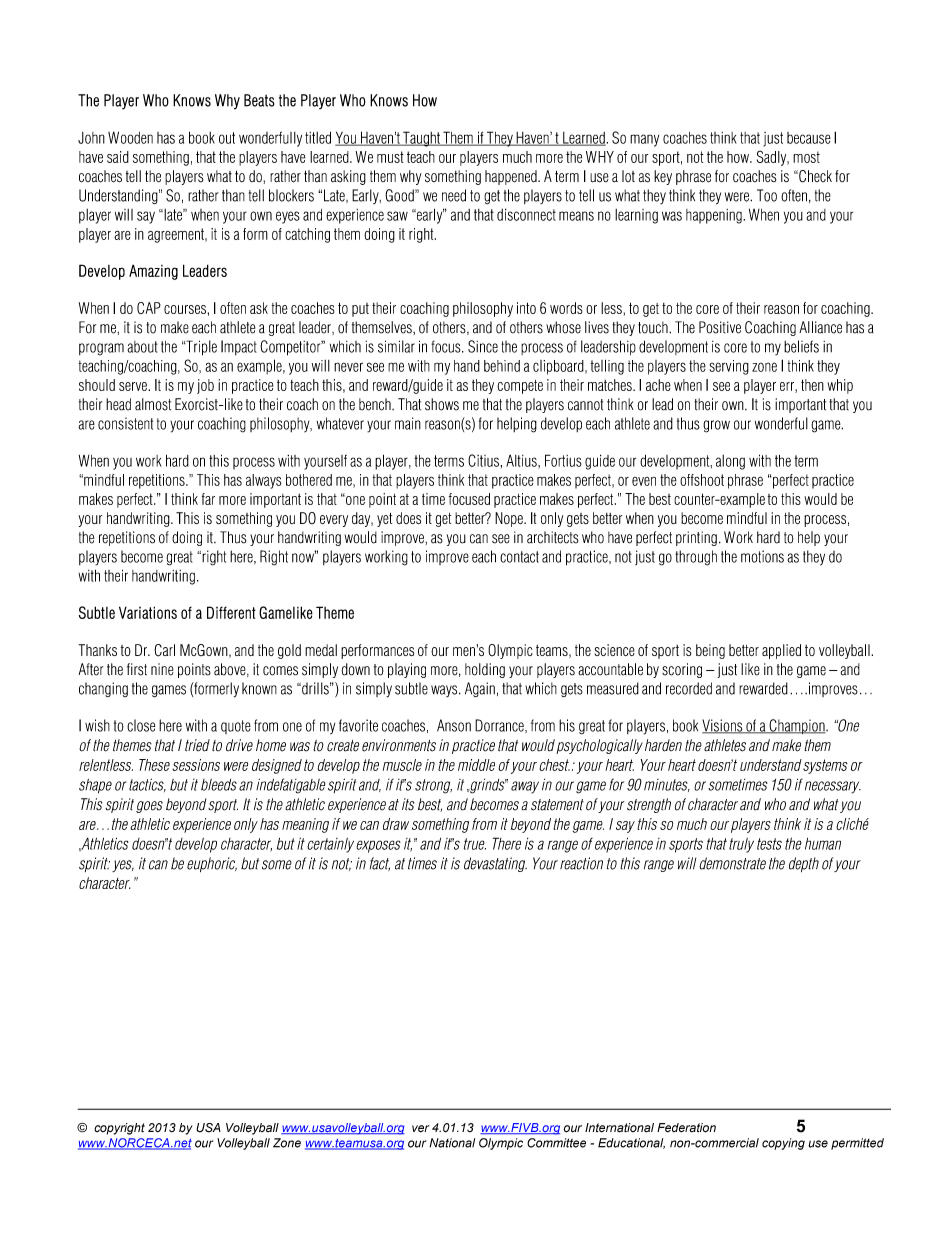 This screenshot has width=952, height=1233. What do you see at coordinates (148, 612) in the screenshot?
I see `Variations` at bounding box center [148, 612].
